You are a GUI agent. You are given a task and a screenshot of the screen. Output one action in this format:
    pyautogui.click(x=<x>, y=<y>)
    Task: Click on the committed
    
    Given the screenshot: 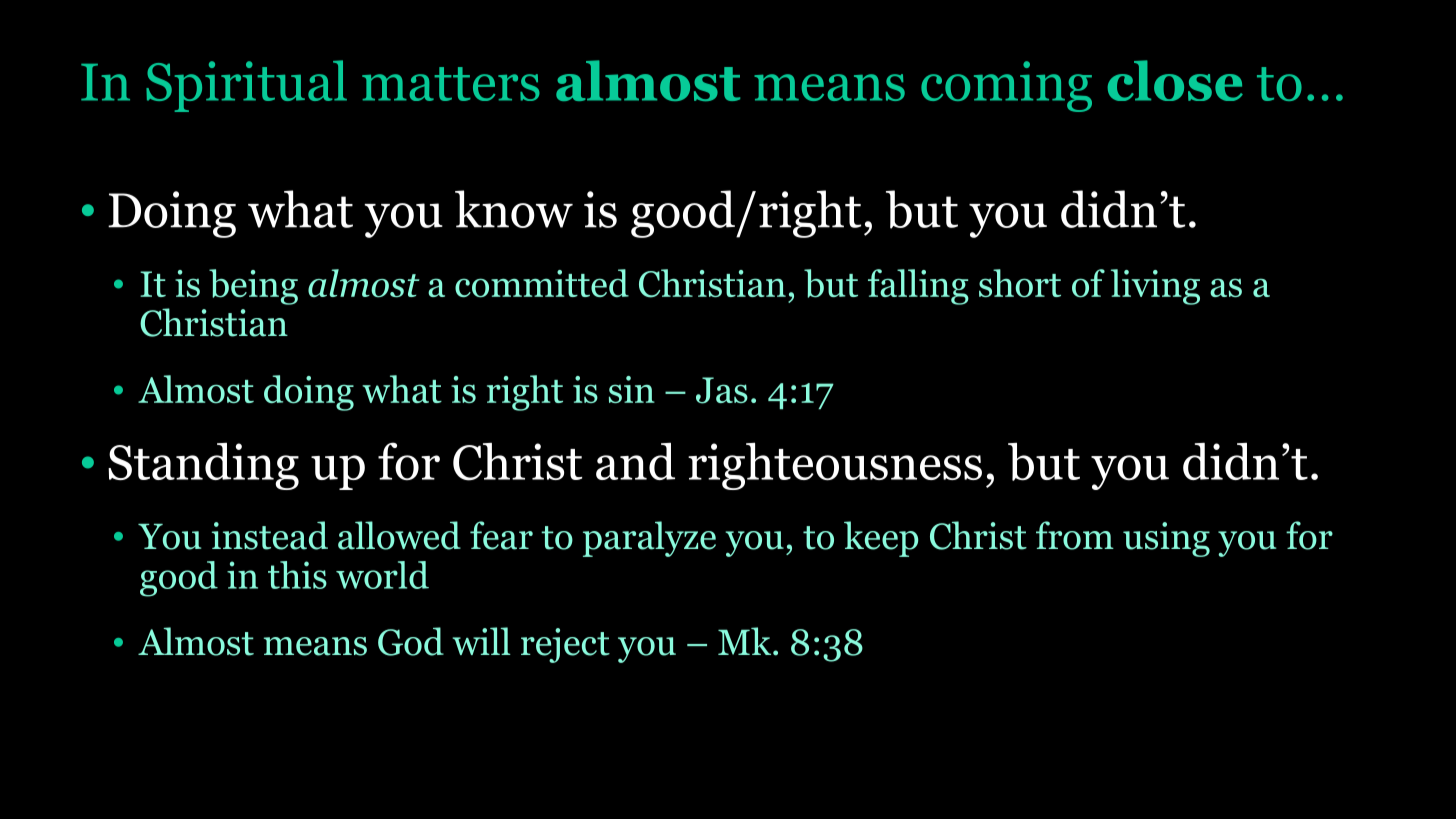 What is the action you would take?
    pyautogui.click(x=542, y=283)
